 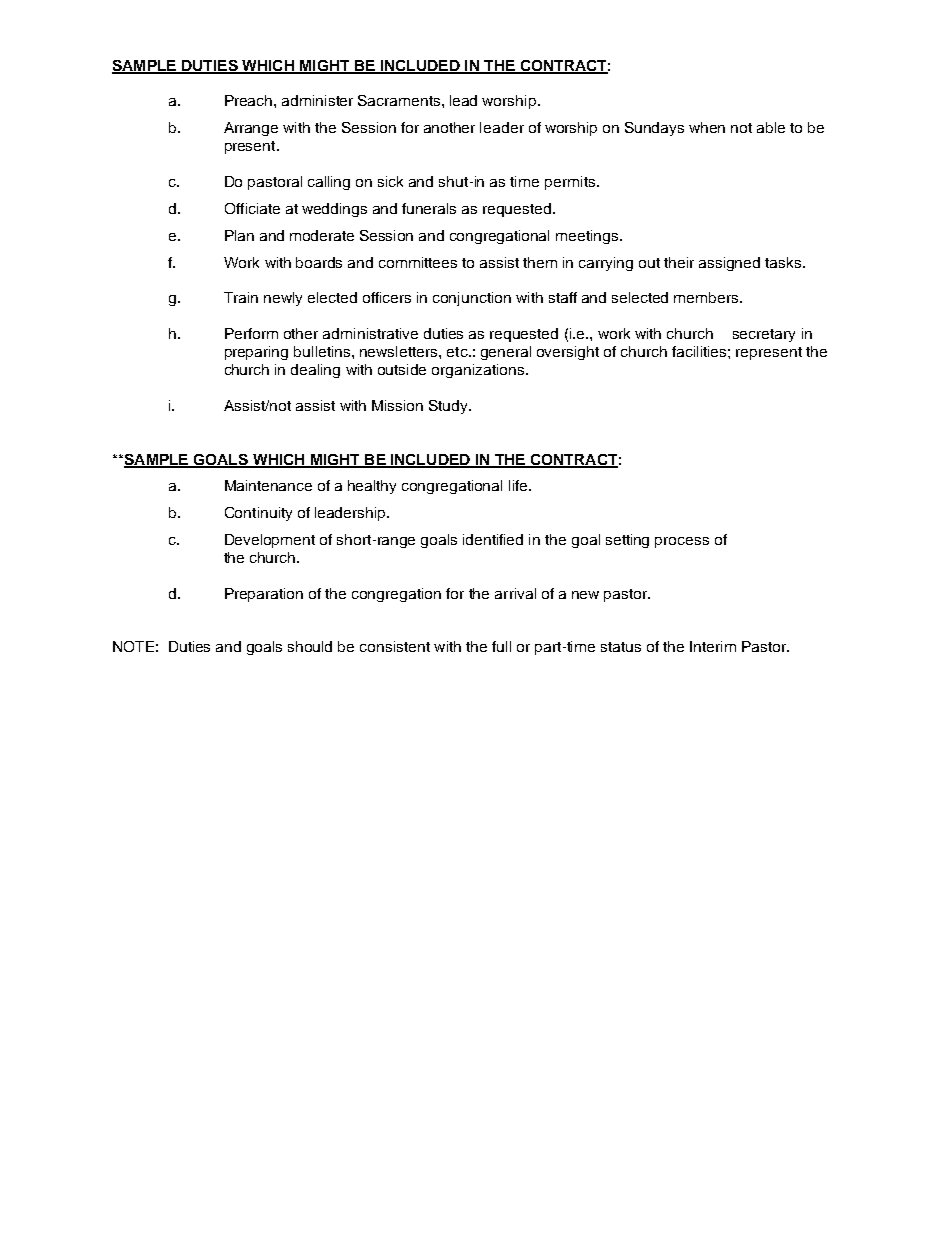 What do you see at coordinates (400, 100) in the screenshot?
I see `Sacraments` at bounding box center [400, 100].
